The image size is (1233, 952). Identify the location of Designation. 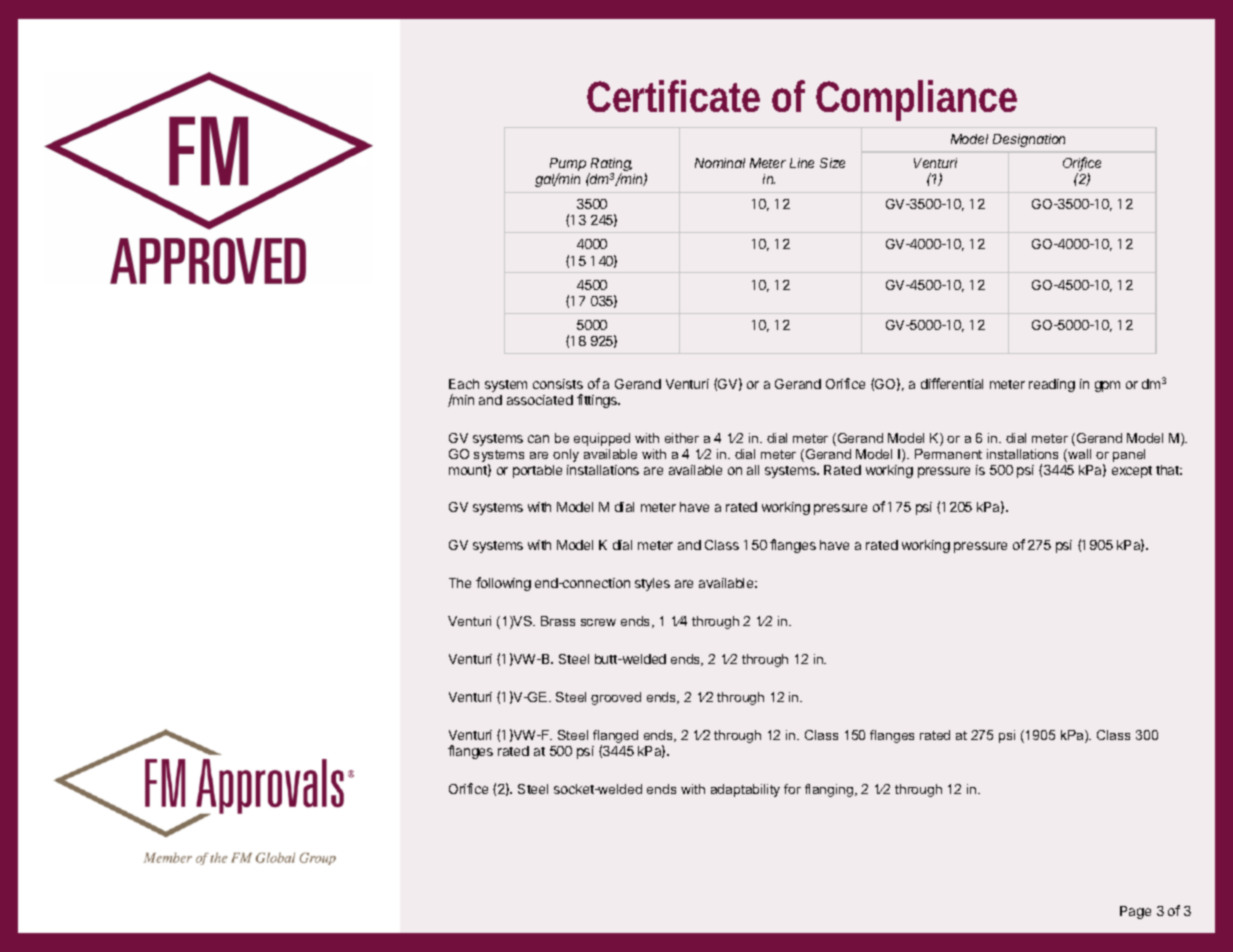
(1029, 140).
